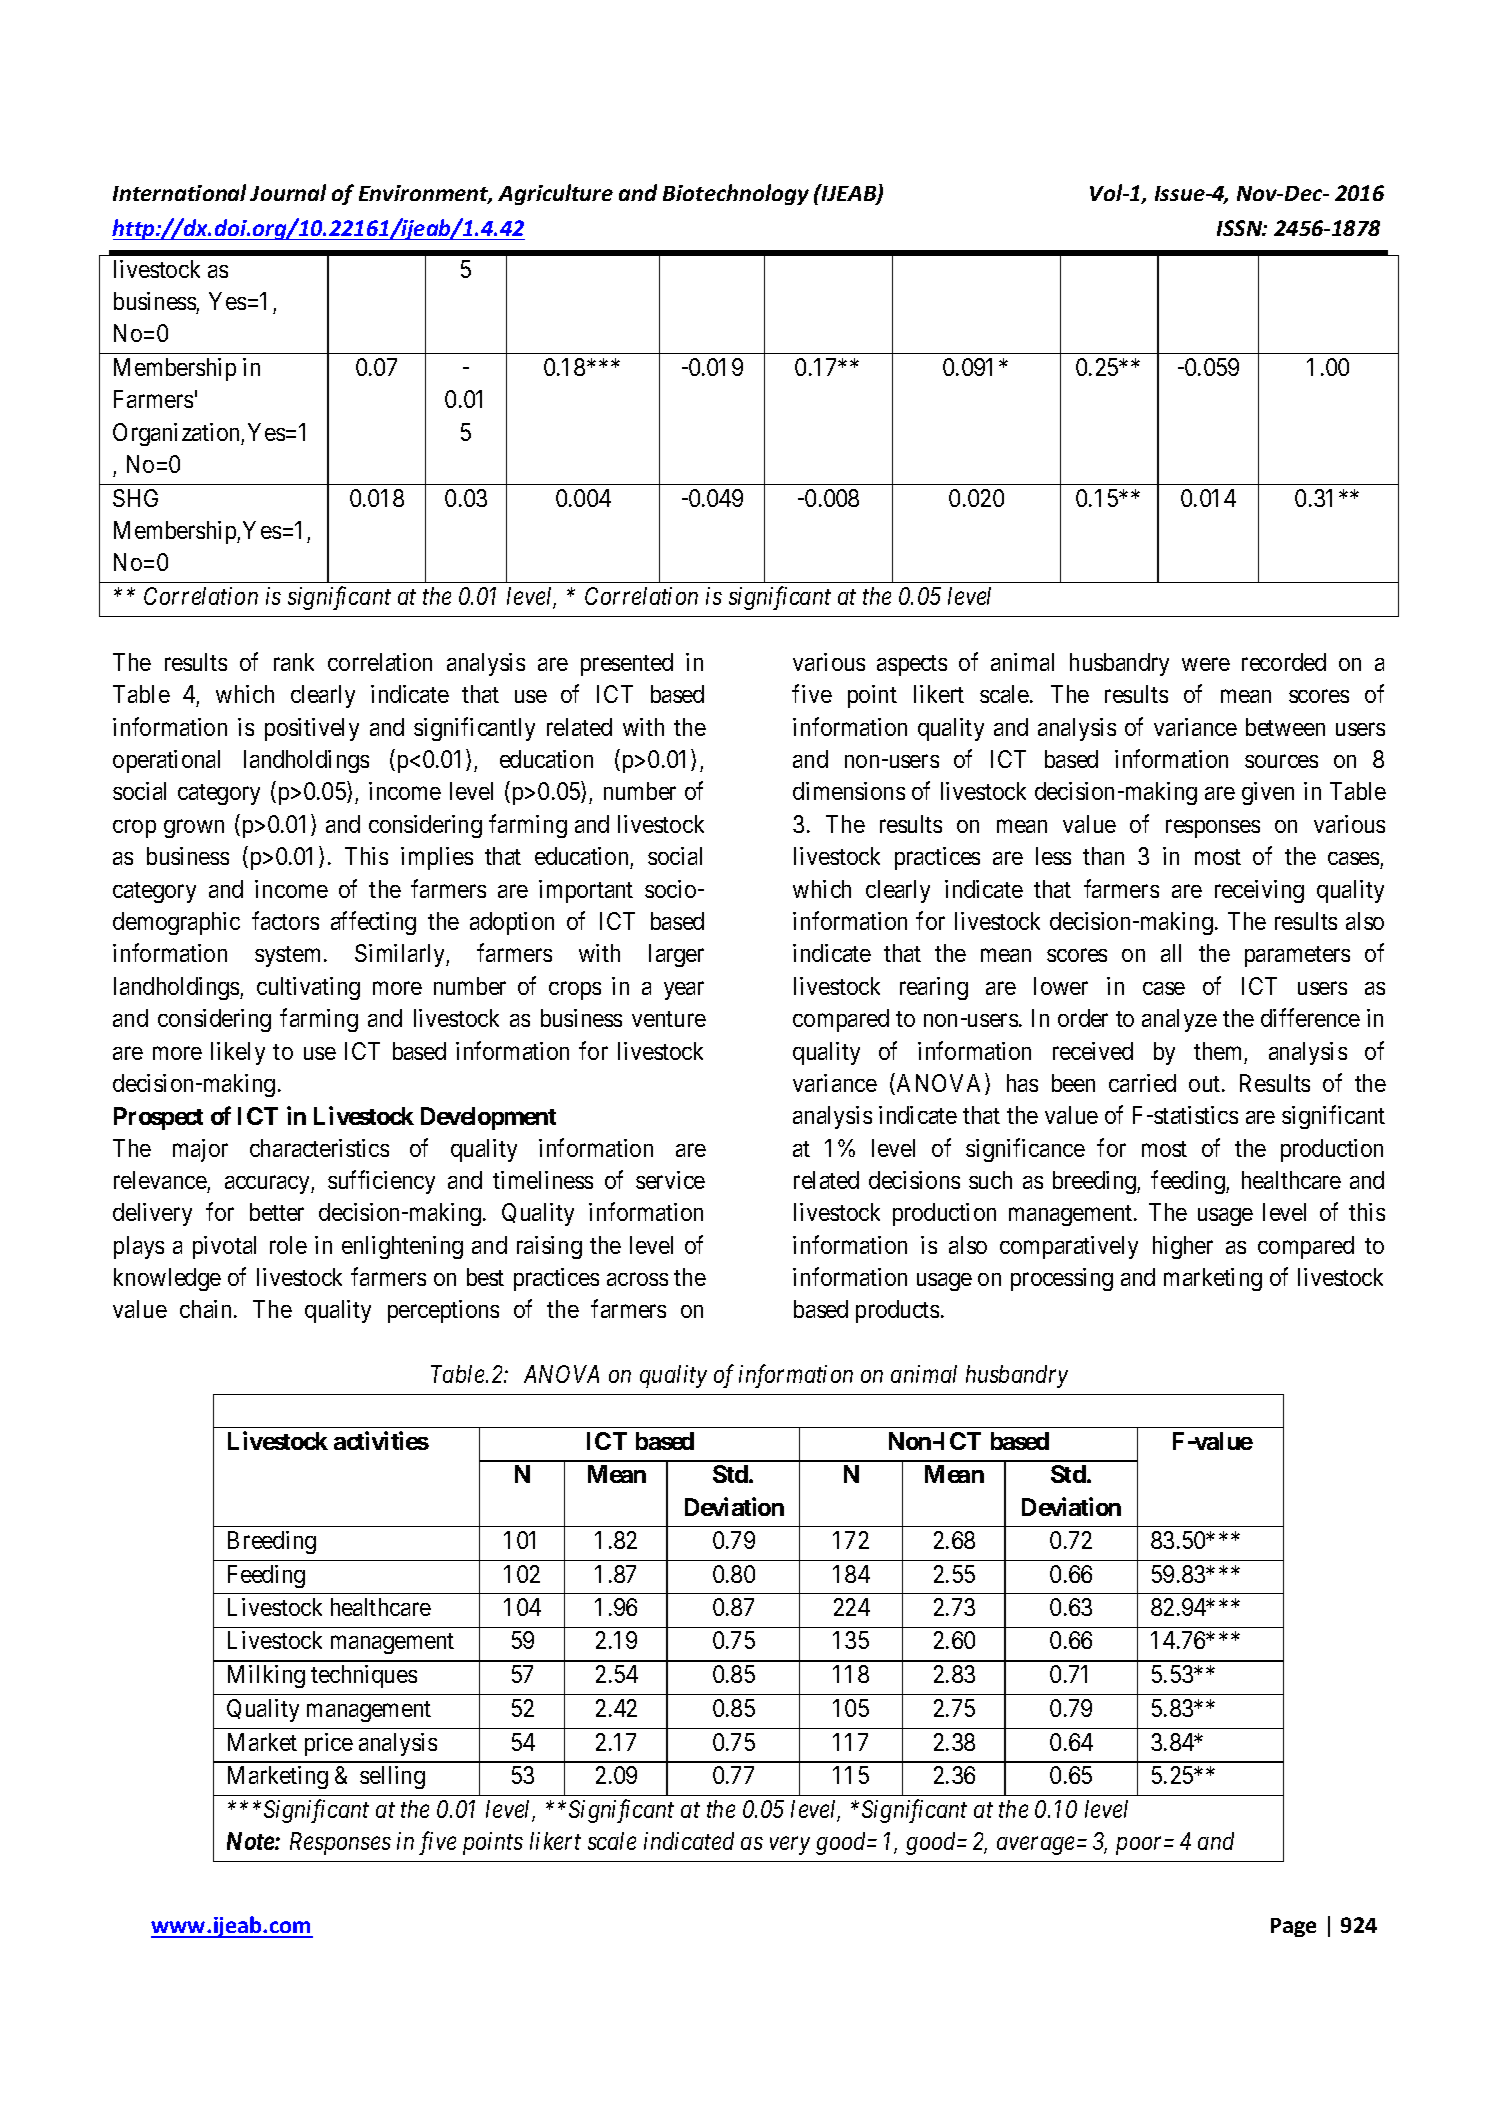  Describe the element at coordinates (736, 194) in the screenshot. I see `Biotechnology` at that location.
